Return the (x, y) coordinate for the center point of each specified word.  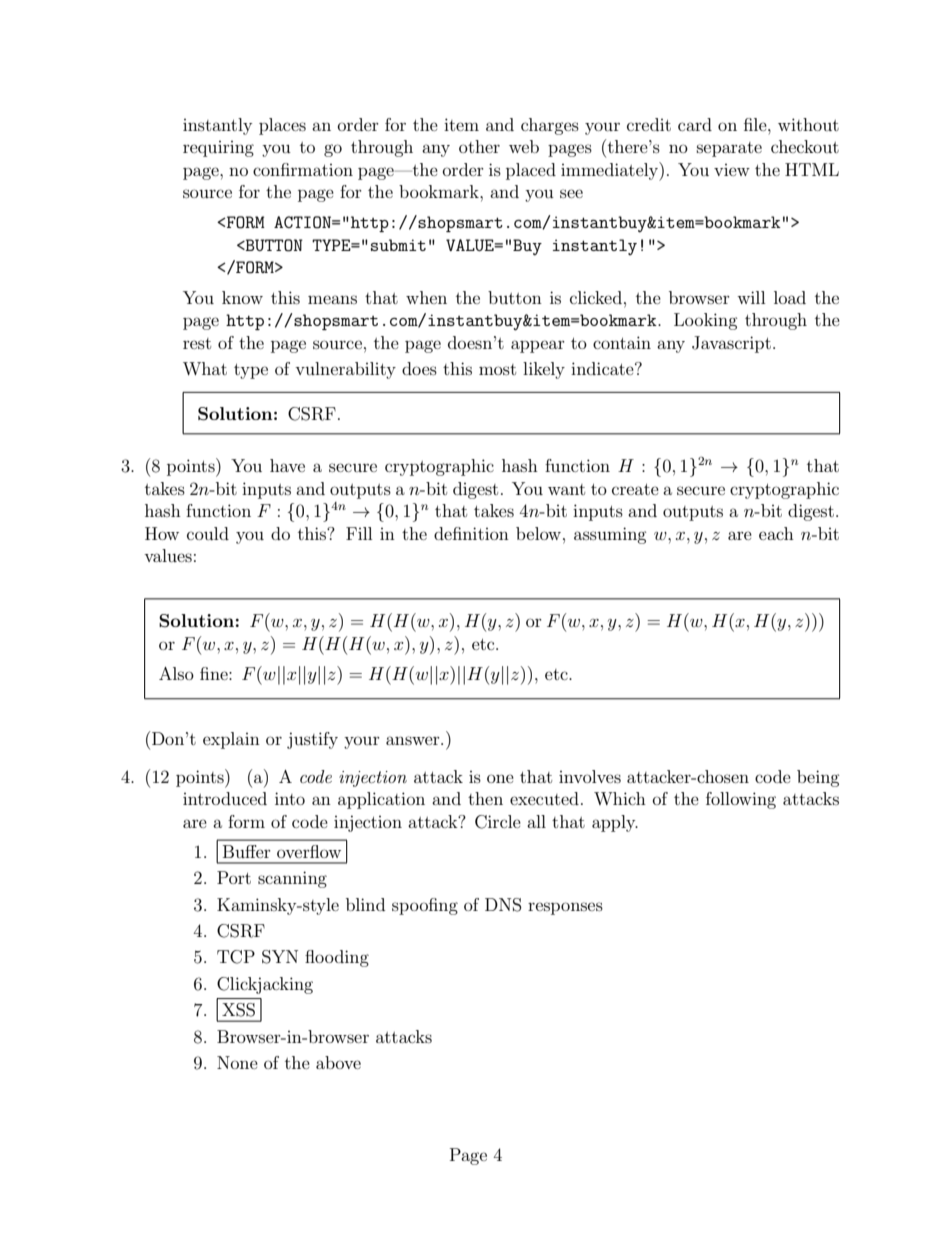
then (485, 798)
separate (729, 149)
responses (565, 908)
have (287, 465)
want (566, 489)
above (338, 1062)
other (479, 146)
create (635, 489)
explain (231, 740)
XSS (238, 1010)
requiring (218, 149)
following (741, 800)
